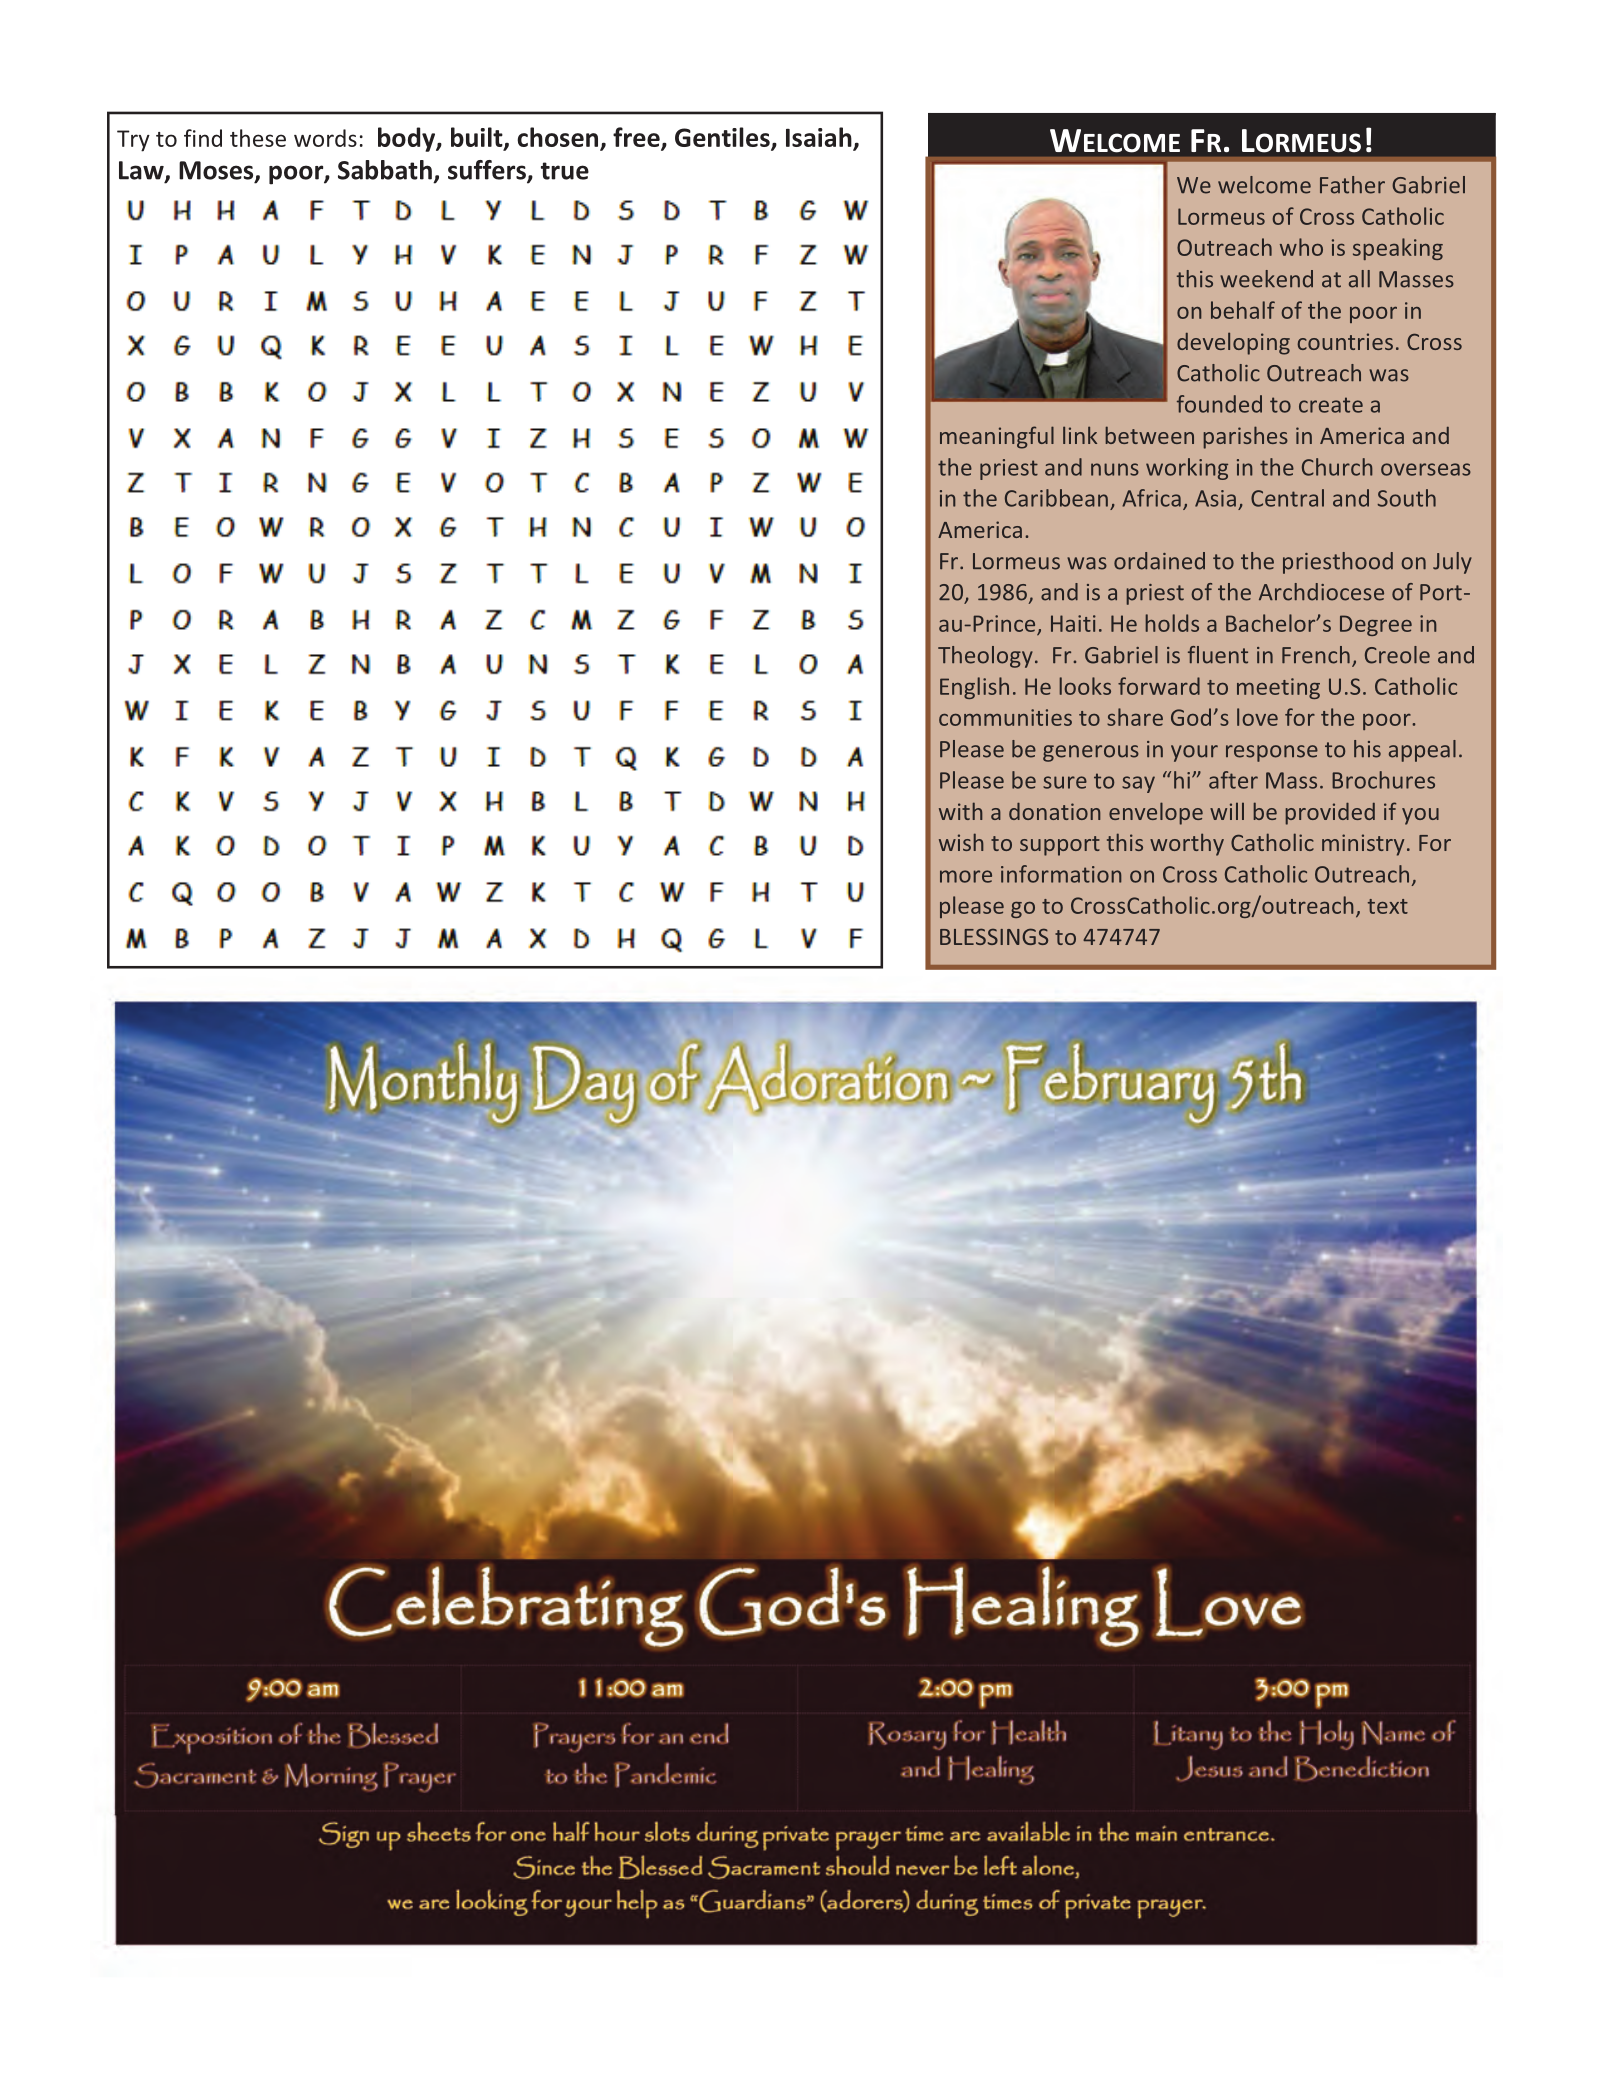 The image size is (1602, 2073). Describe the element at coordinates (1352, 185) in the document. I see `Father` at that location.
